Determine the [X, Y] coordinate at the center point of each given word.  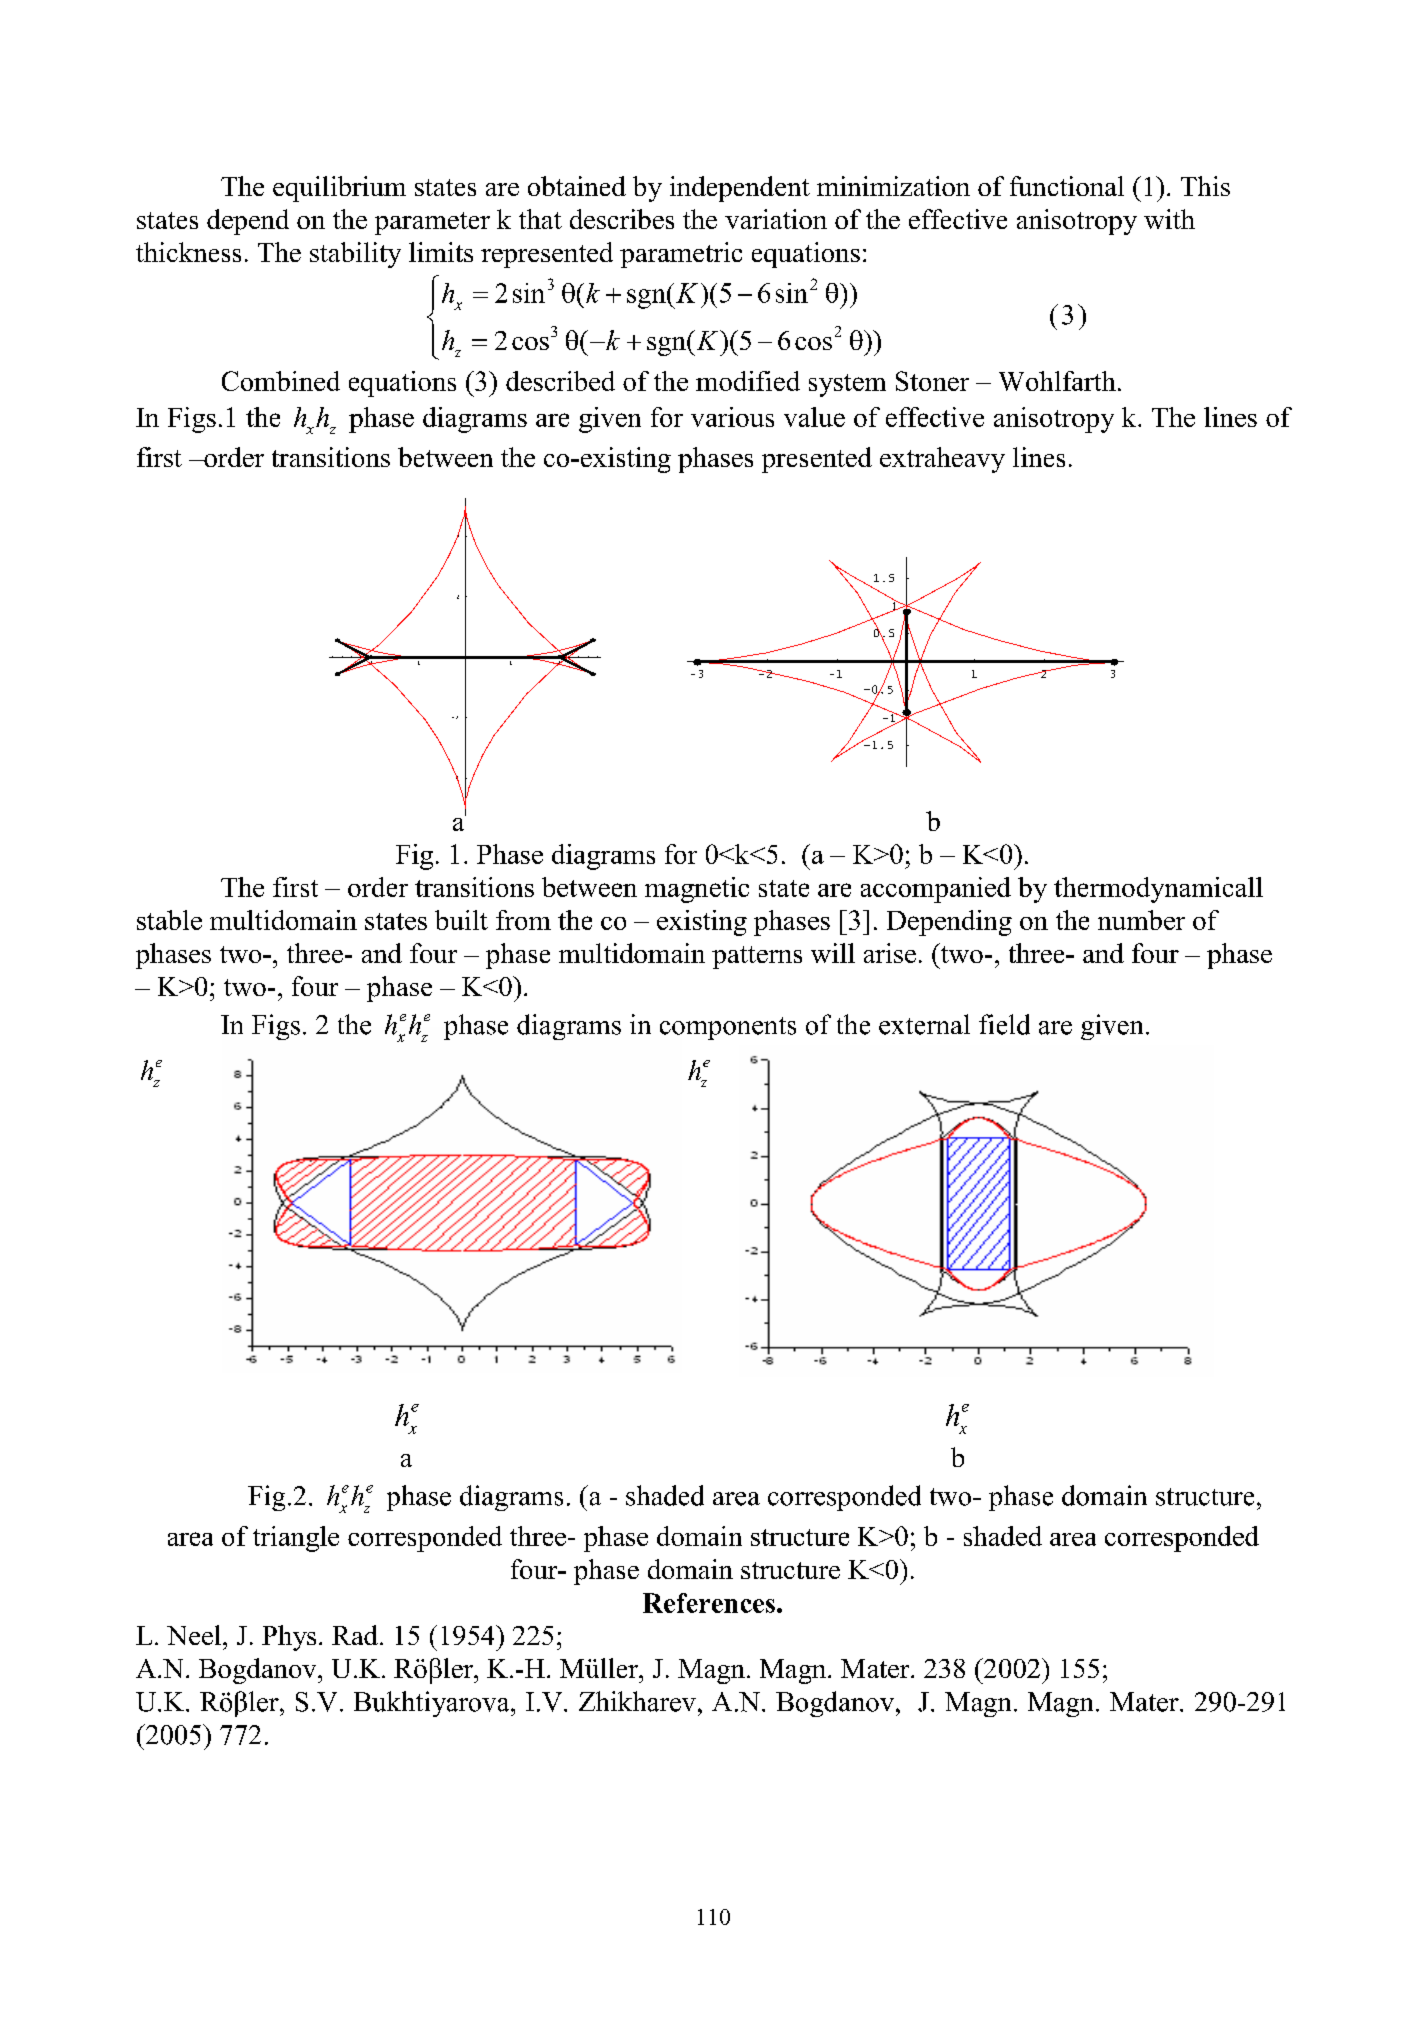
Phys [289, 1638]
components [728, 1028]
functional [1067, 186]
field [1004, 1024]
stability [355, 255]
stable [169, 920]
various [732, 417]
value [814, 417]
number [1141, 920]
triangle [296, 1539]
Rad [355, 1635]
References [709, 1603]
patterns [757, 957]
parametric [681, 255]
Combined [281, 381]
